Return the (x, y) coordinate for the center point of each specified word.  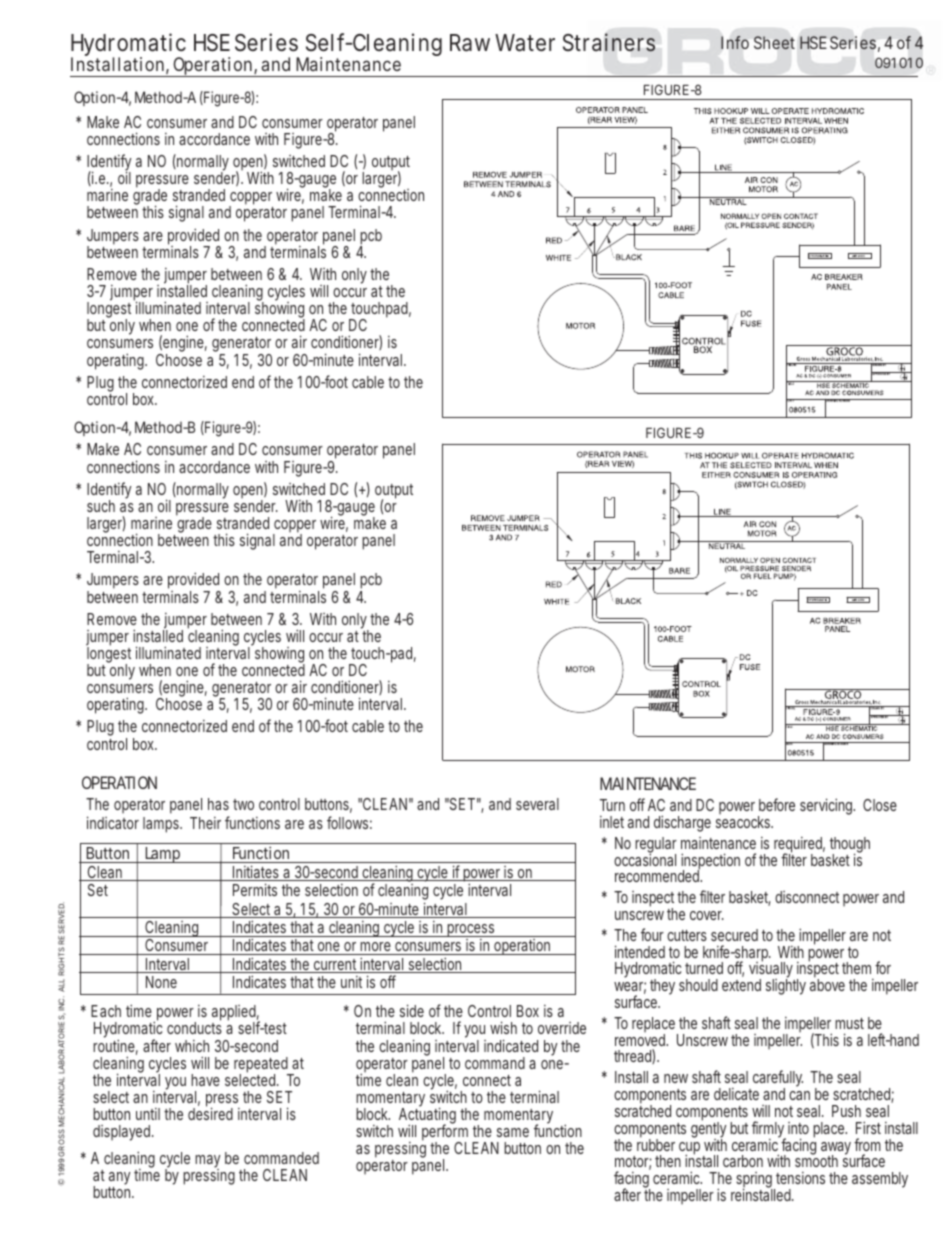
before (777, 804)
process (472, 932)
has (218, 804)
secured (734, 935)
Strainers (609, 42)
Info (735, 42)
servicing (827, 806)
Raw (470, 43)
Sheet (774, 42)
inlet (612, 822)
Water (525, 43)
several (537, 804)
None (161, 982)
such (101, 506)
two (243, 804)
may (208, 1162)
